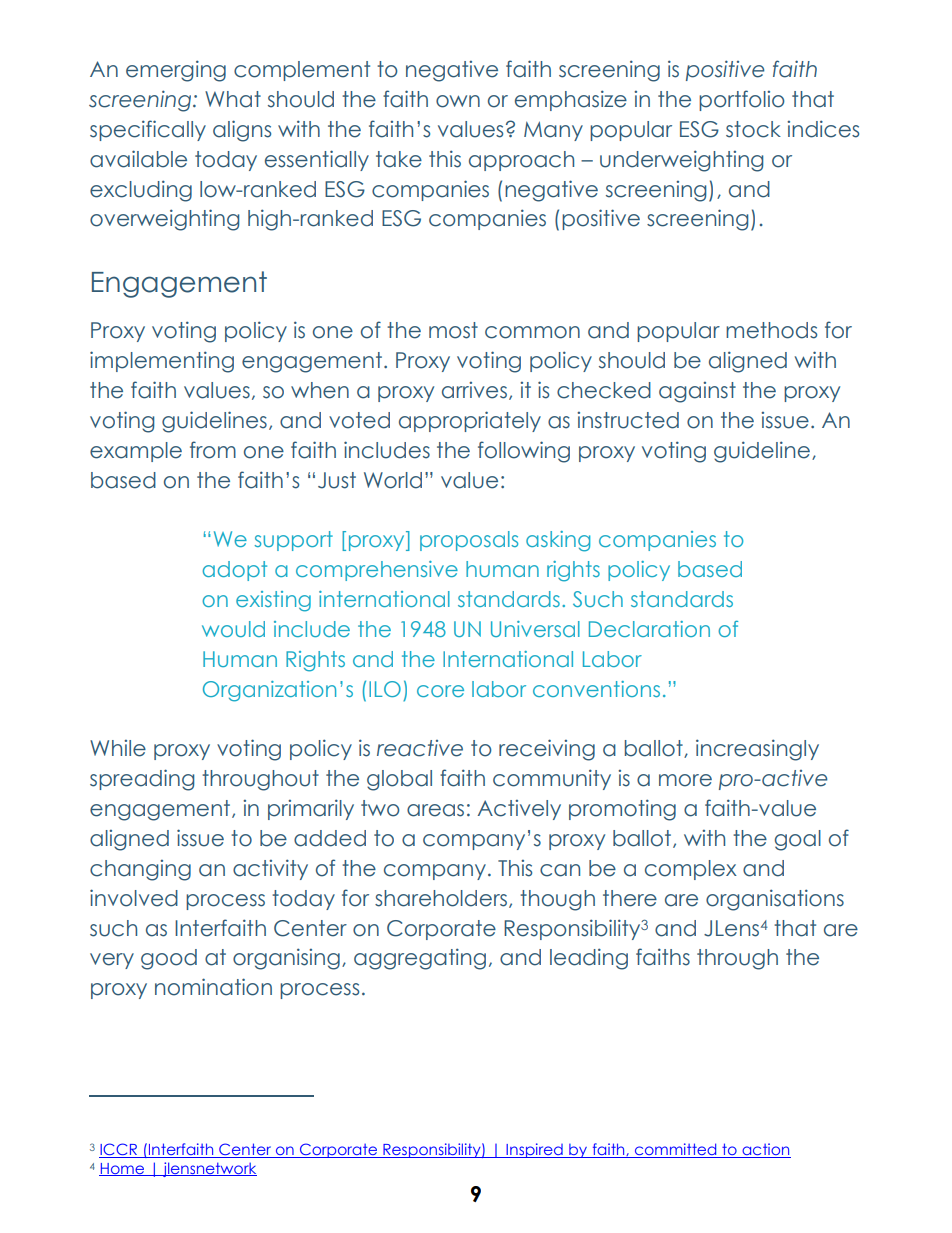 This screenshot has height=1233, width=952. What do you see at coordinates (474, 390) in the screenshot?
I see `arrives` at bounding box center [474, 390].
